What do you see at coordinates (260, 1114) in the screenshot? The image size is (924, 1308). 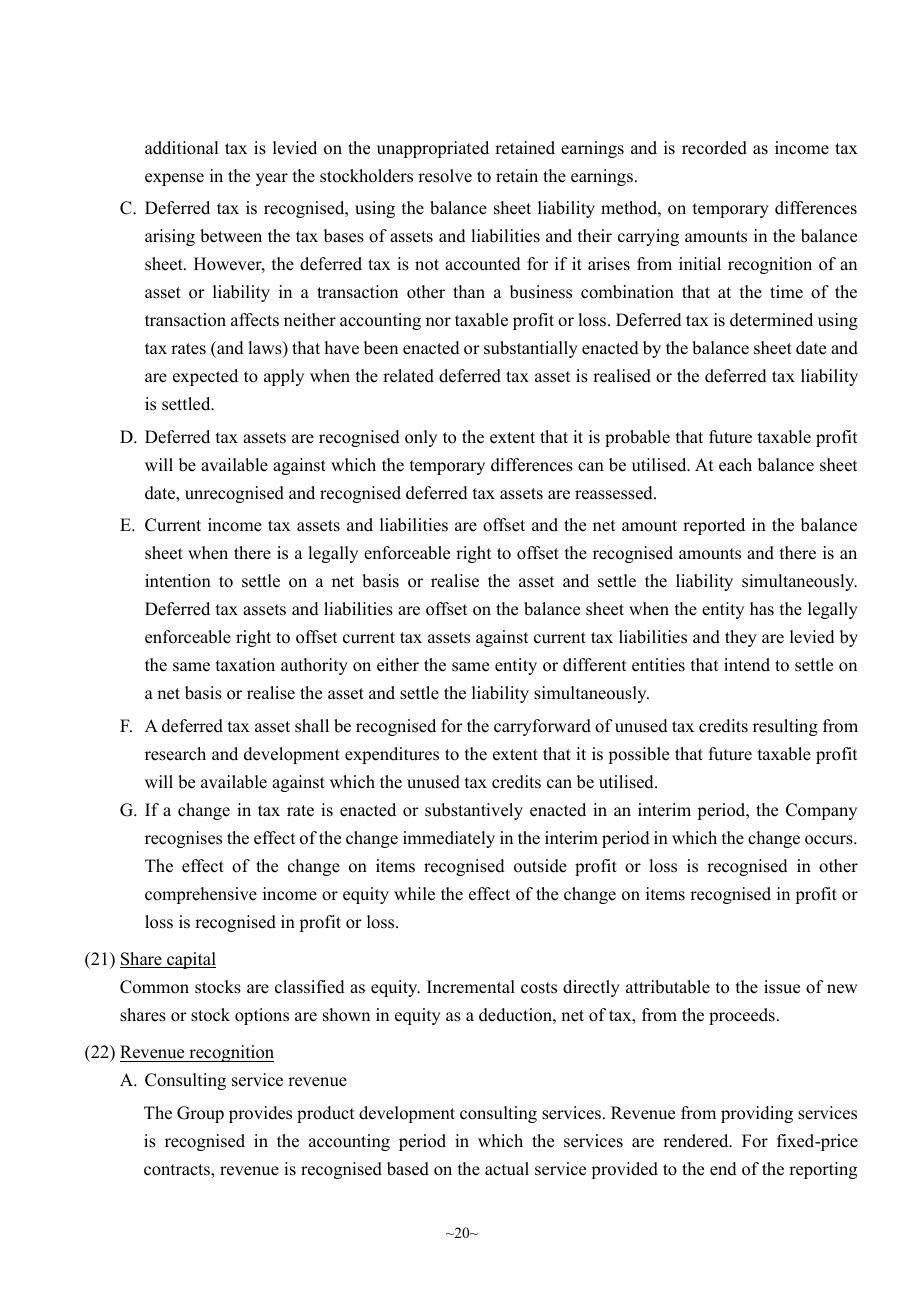 I see `provides` at bounding box center [260, 1114].
